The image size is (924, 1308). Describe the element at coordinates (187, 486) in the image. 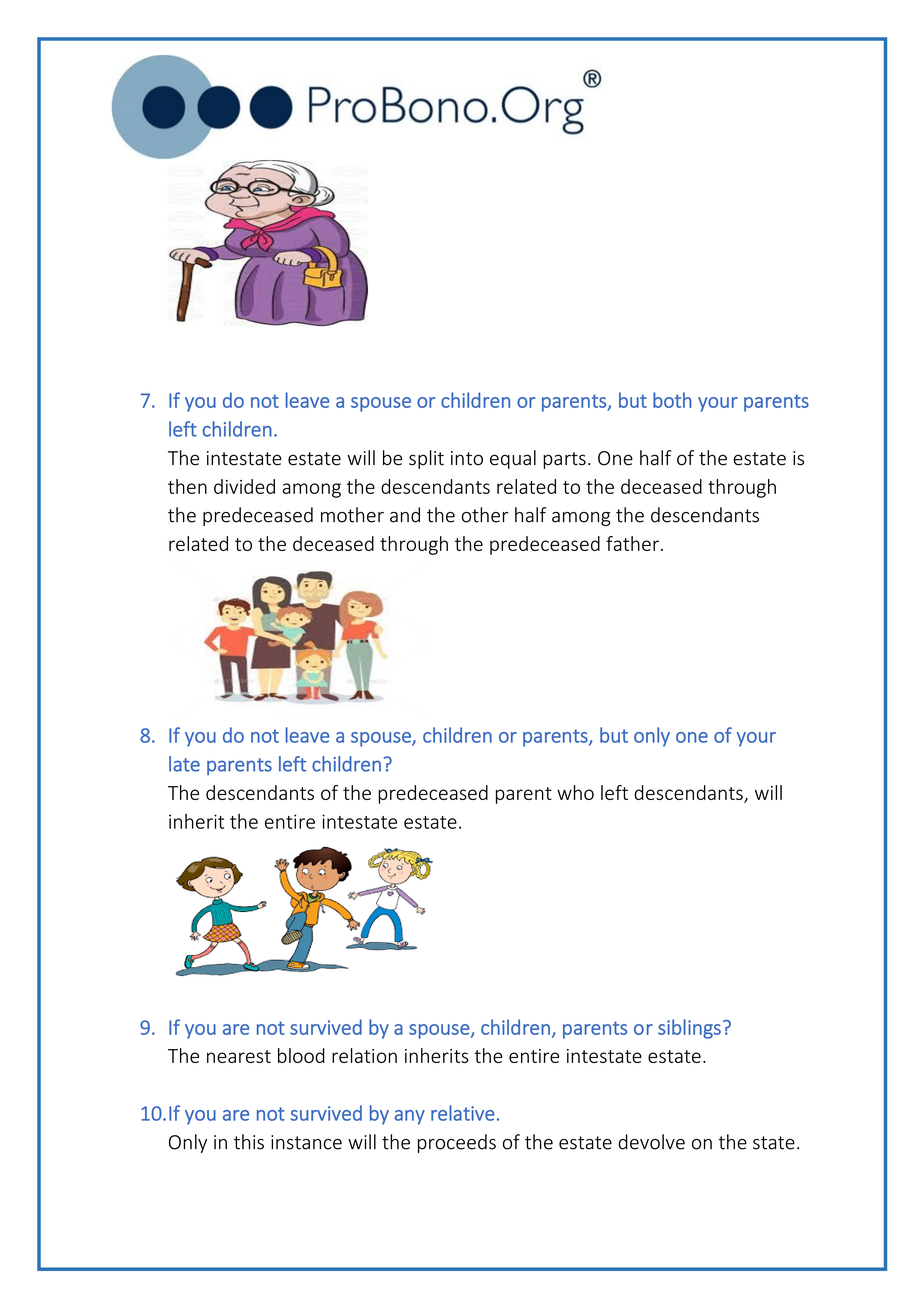

I see `then` at that location.
